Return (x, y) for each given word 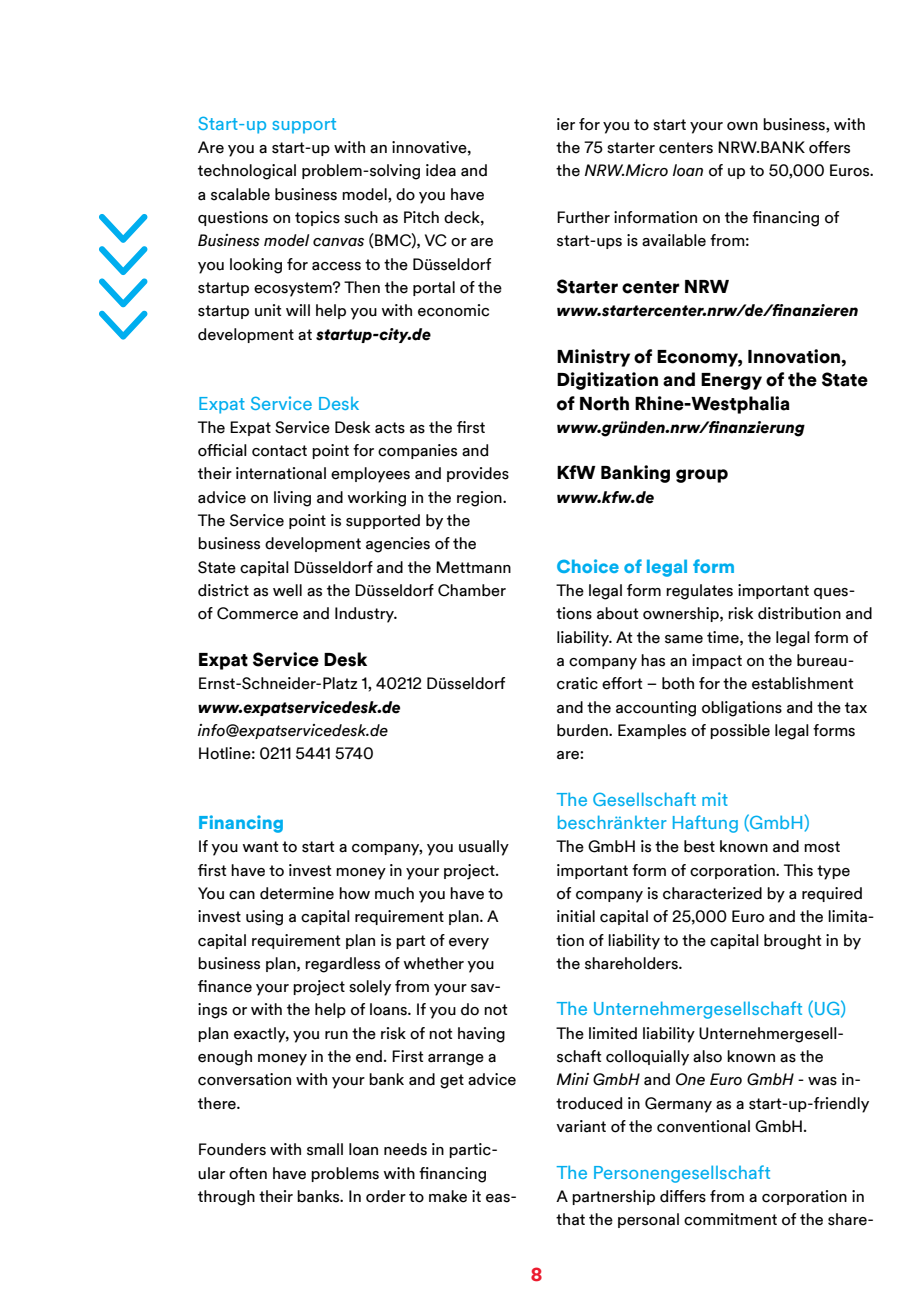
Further (583, 217)
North (604, 403)
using (264, 918)
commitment (730, 1219)
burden (583, 730)
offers (829, 147)
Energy (731, 381)
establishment (802, 683)
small (325, 1149)
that (570, 1219)
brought (792, 942)
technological (247, 172)
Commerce (257, 613)
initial (576, 916)
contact (279, 451)
